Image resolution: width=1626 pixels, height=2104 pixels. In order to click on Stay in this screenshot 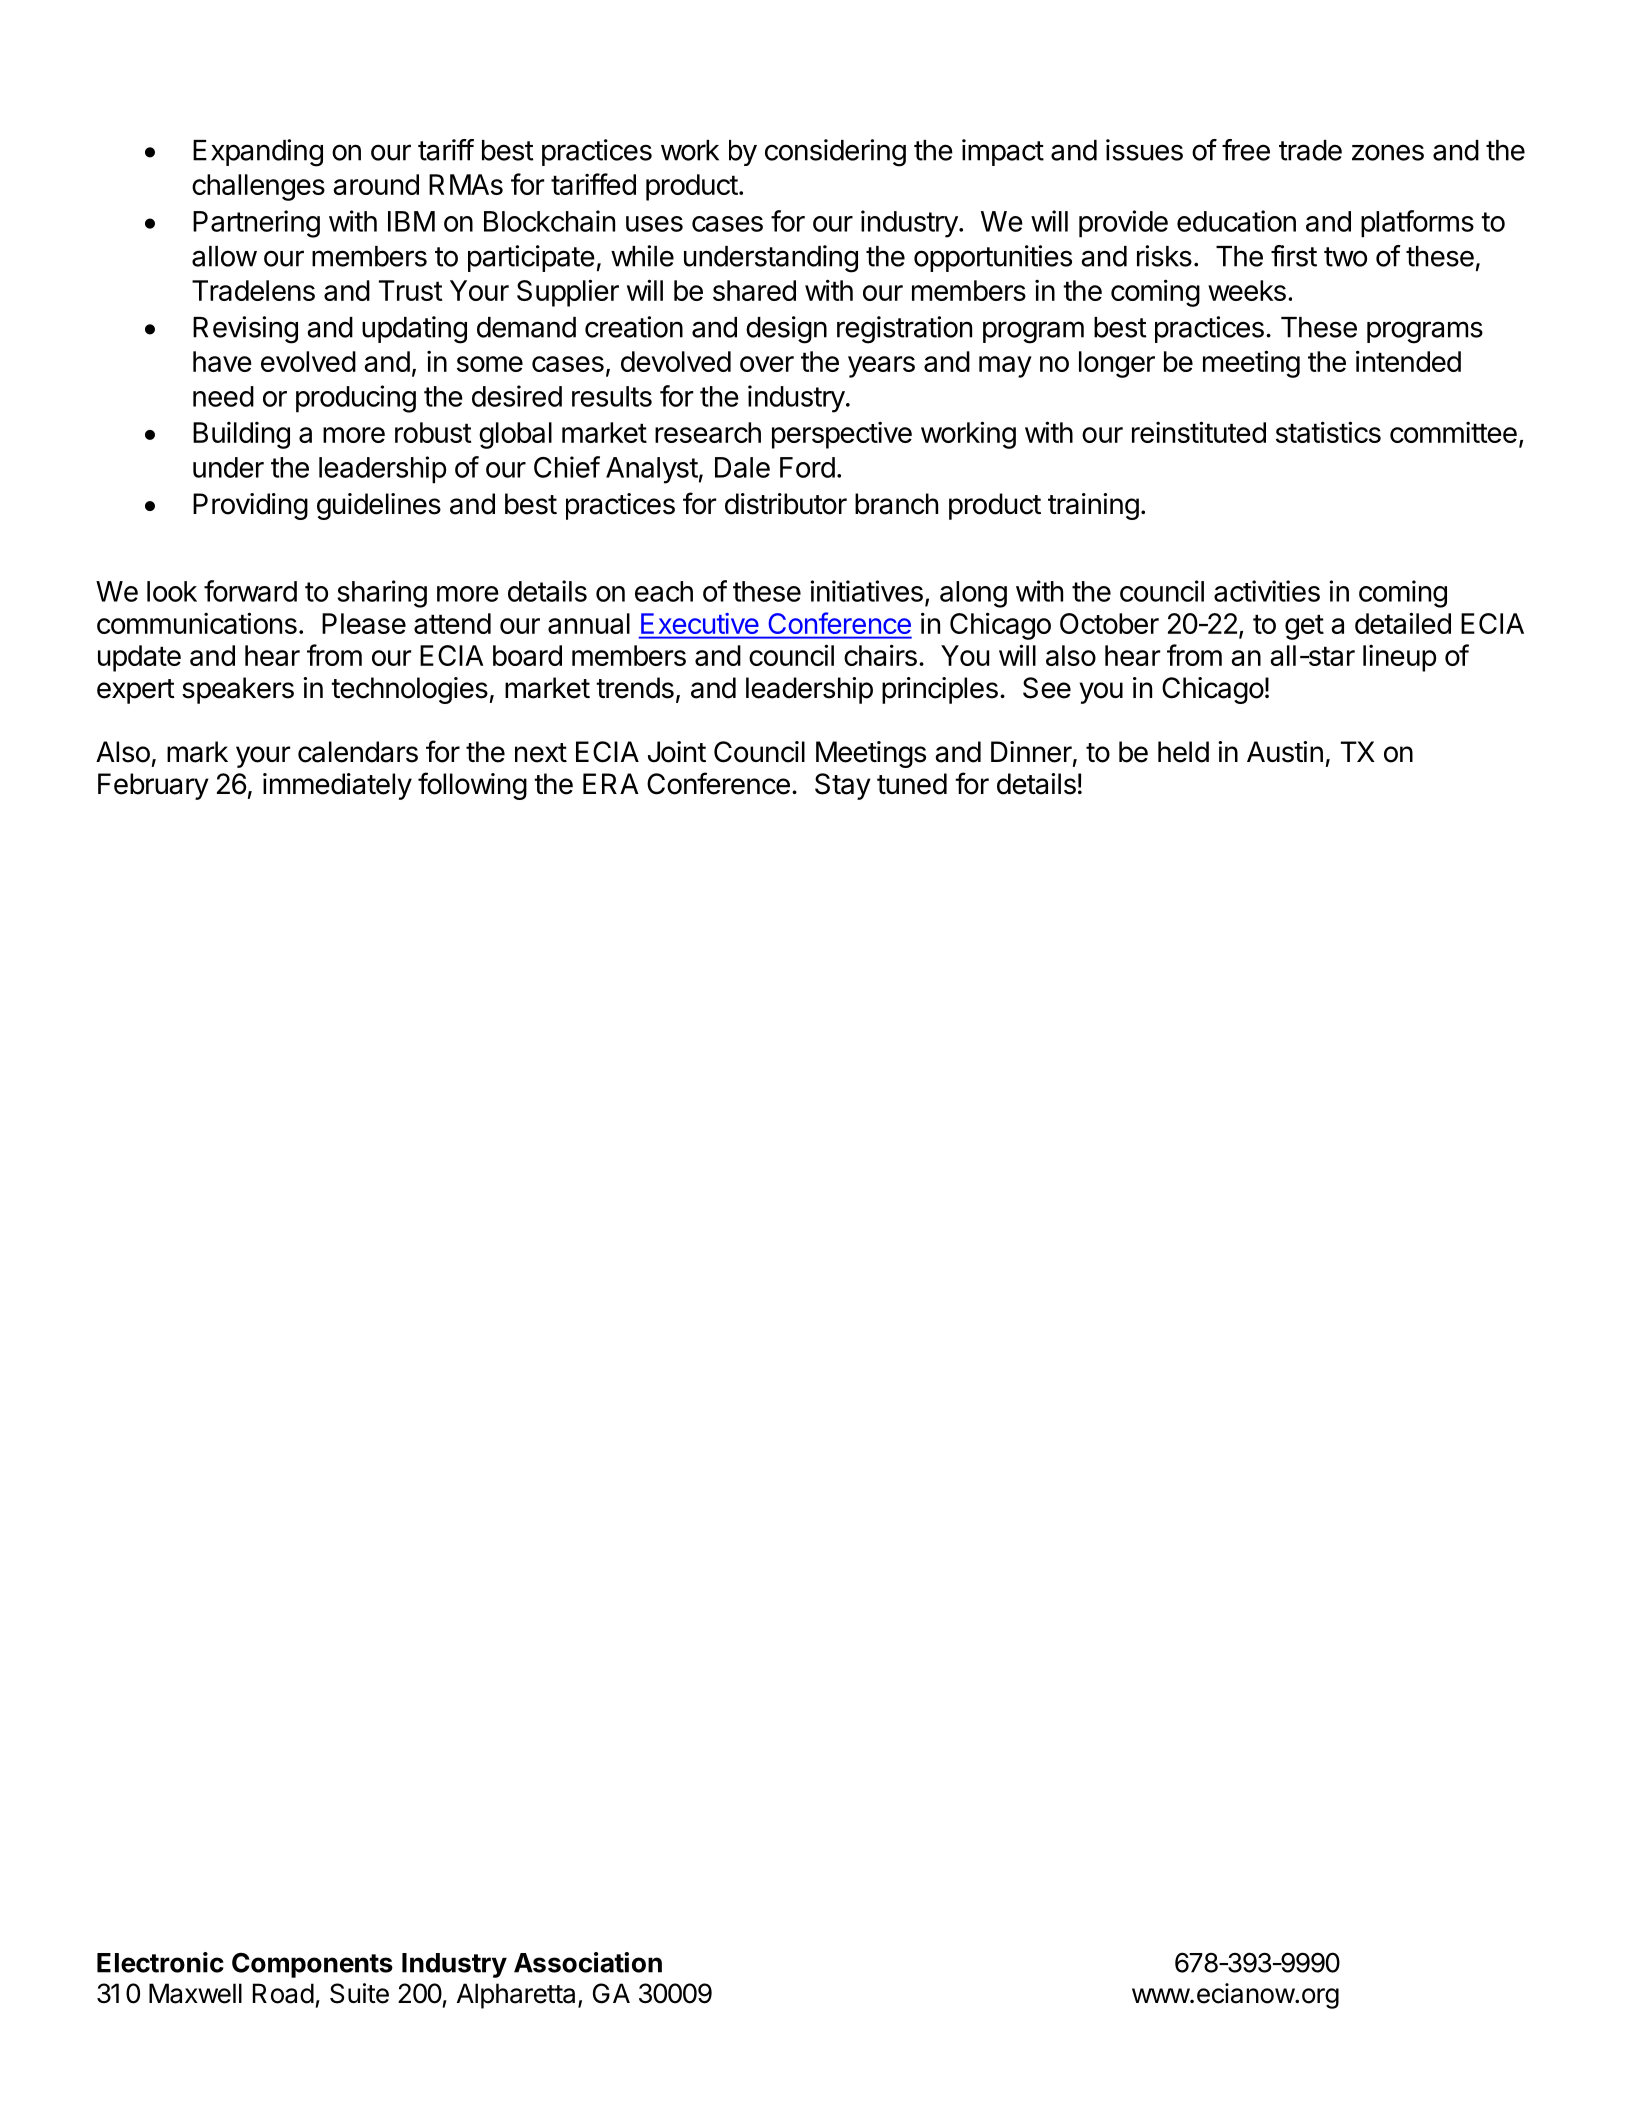, I will do `click(843, 786)`.
